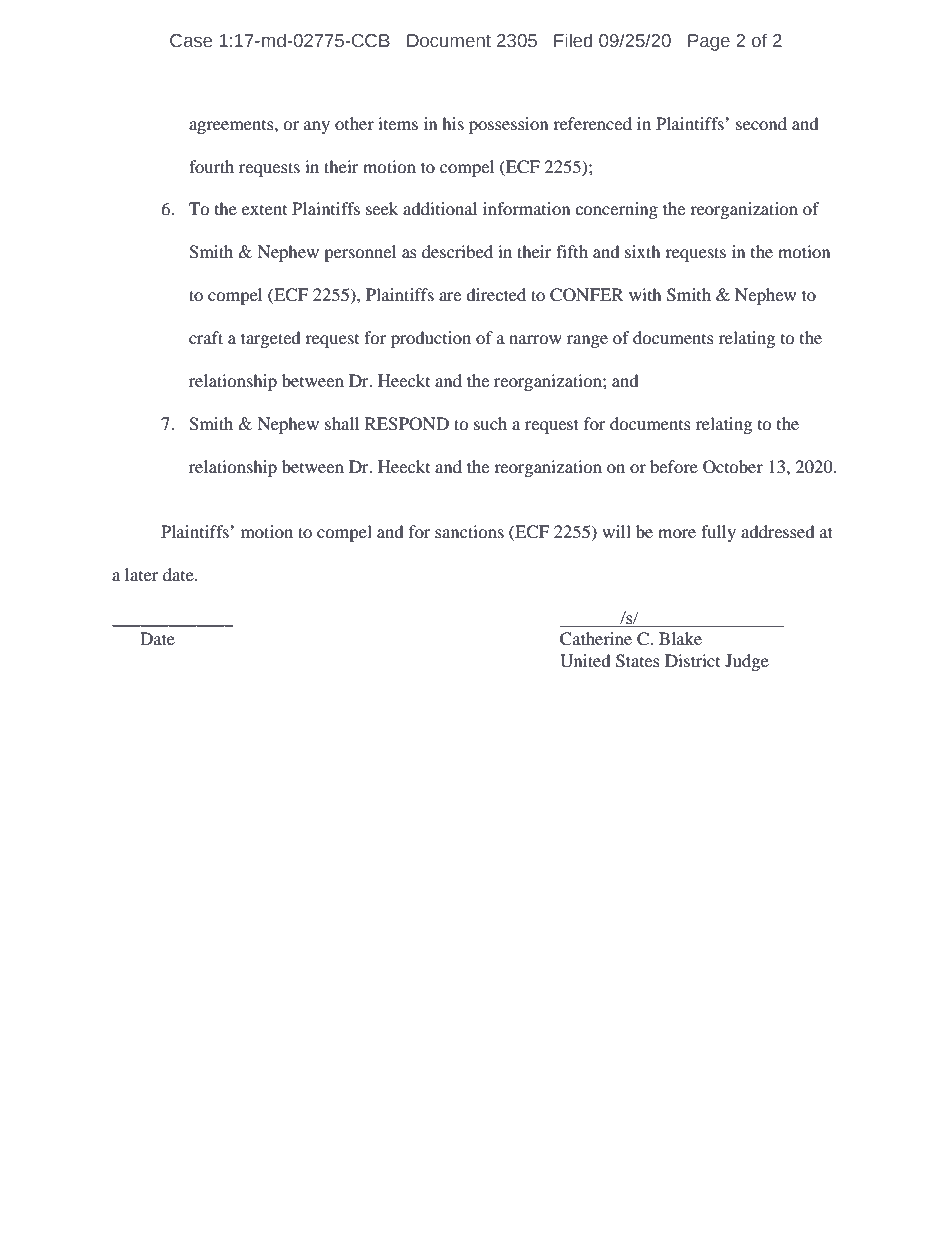 The image size is (952, 1233). What do you see at coordinates (142, 574) in the document?
I see `later` at bounding box center [142, 574].
